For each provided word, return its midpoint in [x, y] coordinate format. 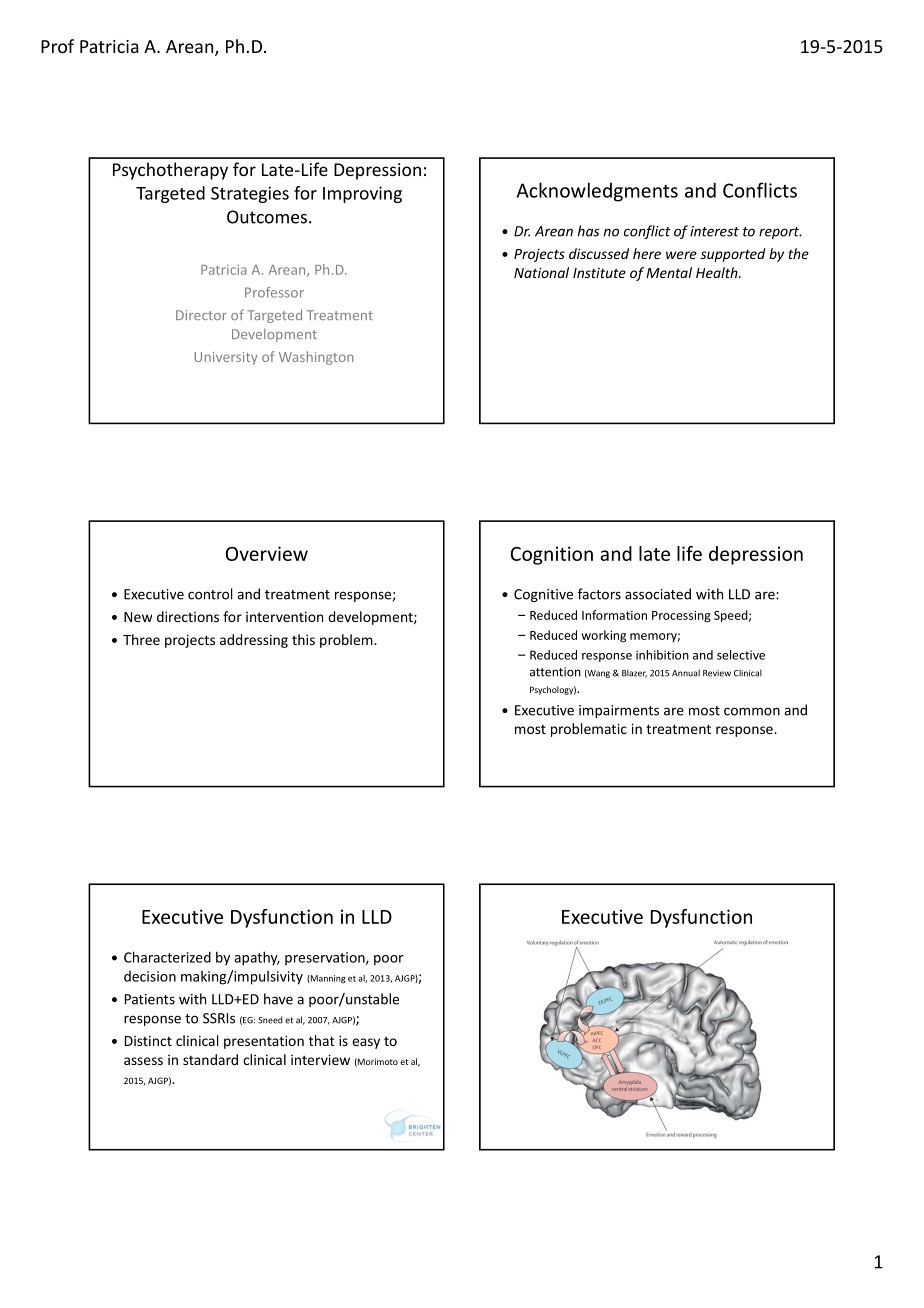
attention [555, 672]
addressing [254, 641]
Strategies [250, 194]
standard [210, 1059]
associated [658, 594]
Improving [362, 194]
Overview [267, 553]
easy [366, 1043]
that [322, 1040]
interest [714, 231]
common [752, 711]
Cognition [552, 555]
